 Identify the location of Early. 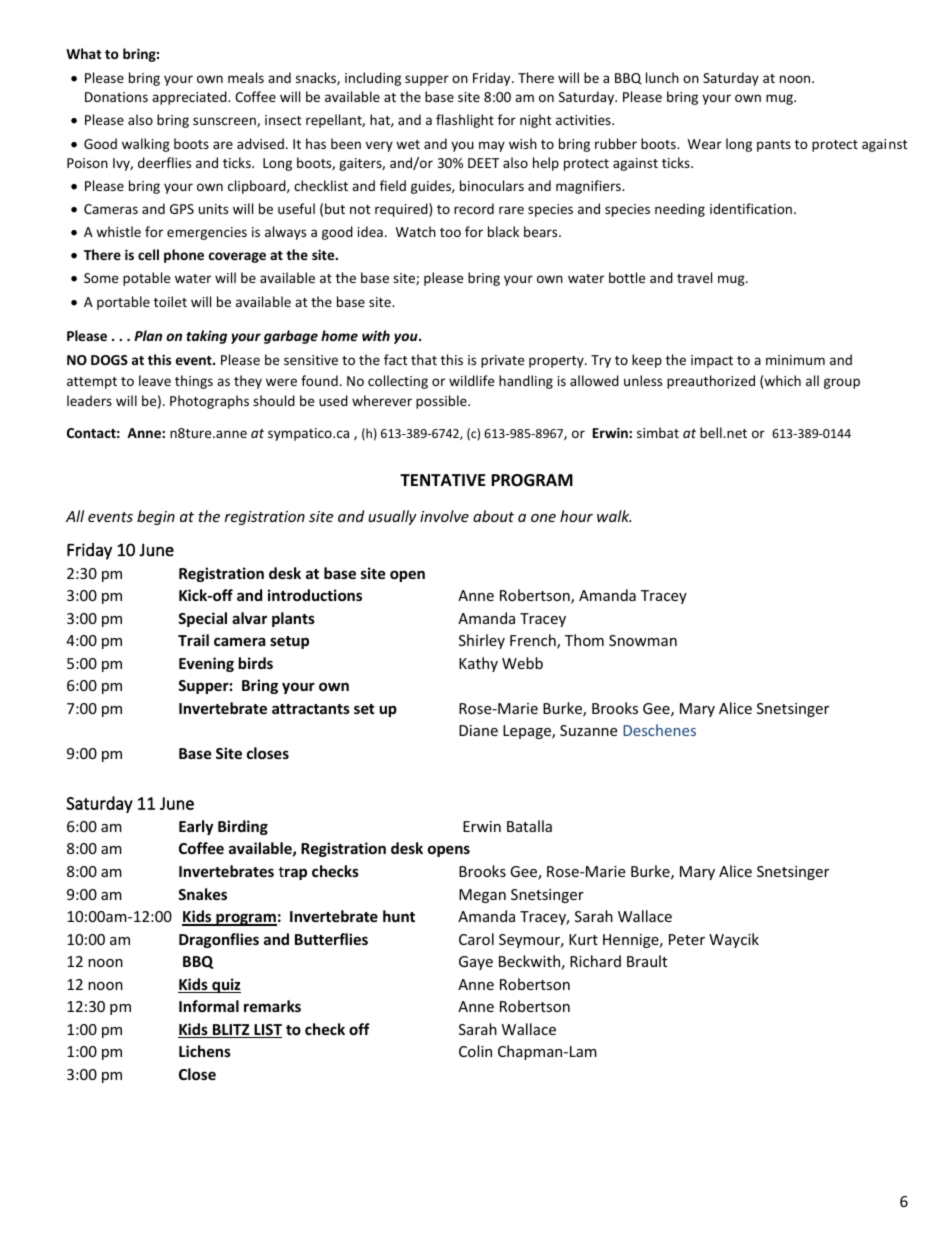
(196, 827).
